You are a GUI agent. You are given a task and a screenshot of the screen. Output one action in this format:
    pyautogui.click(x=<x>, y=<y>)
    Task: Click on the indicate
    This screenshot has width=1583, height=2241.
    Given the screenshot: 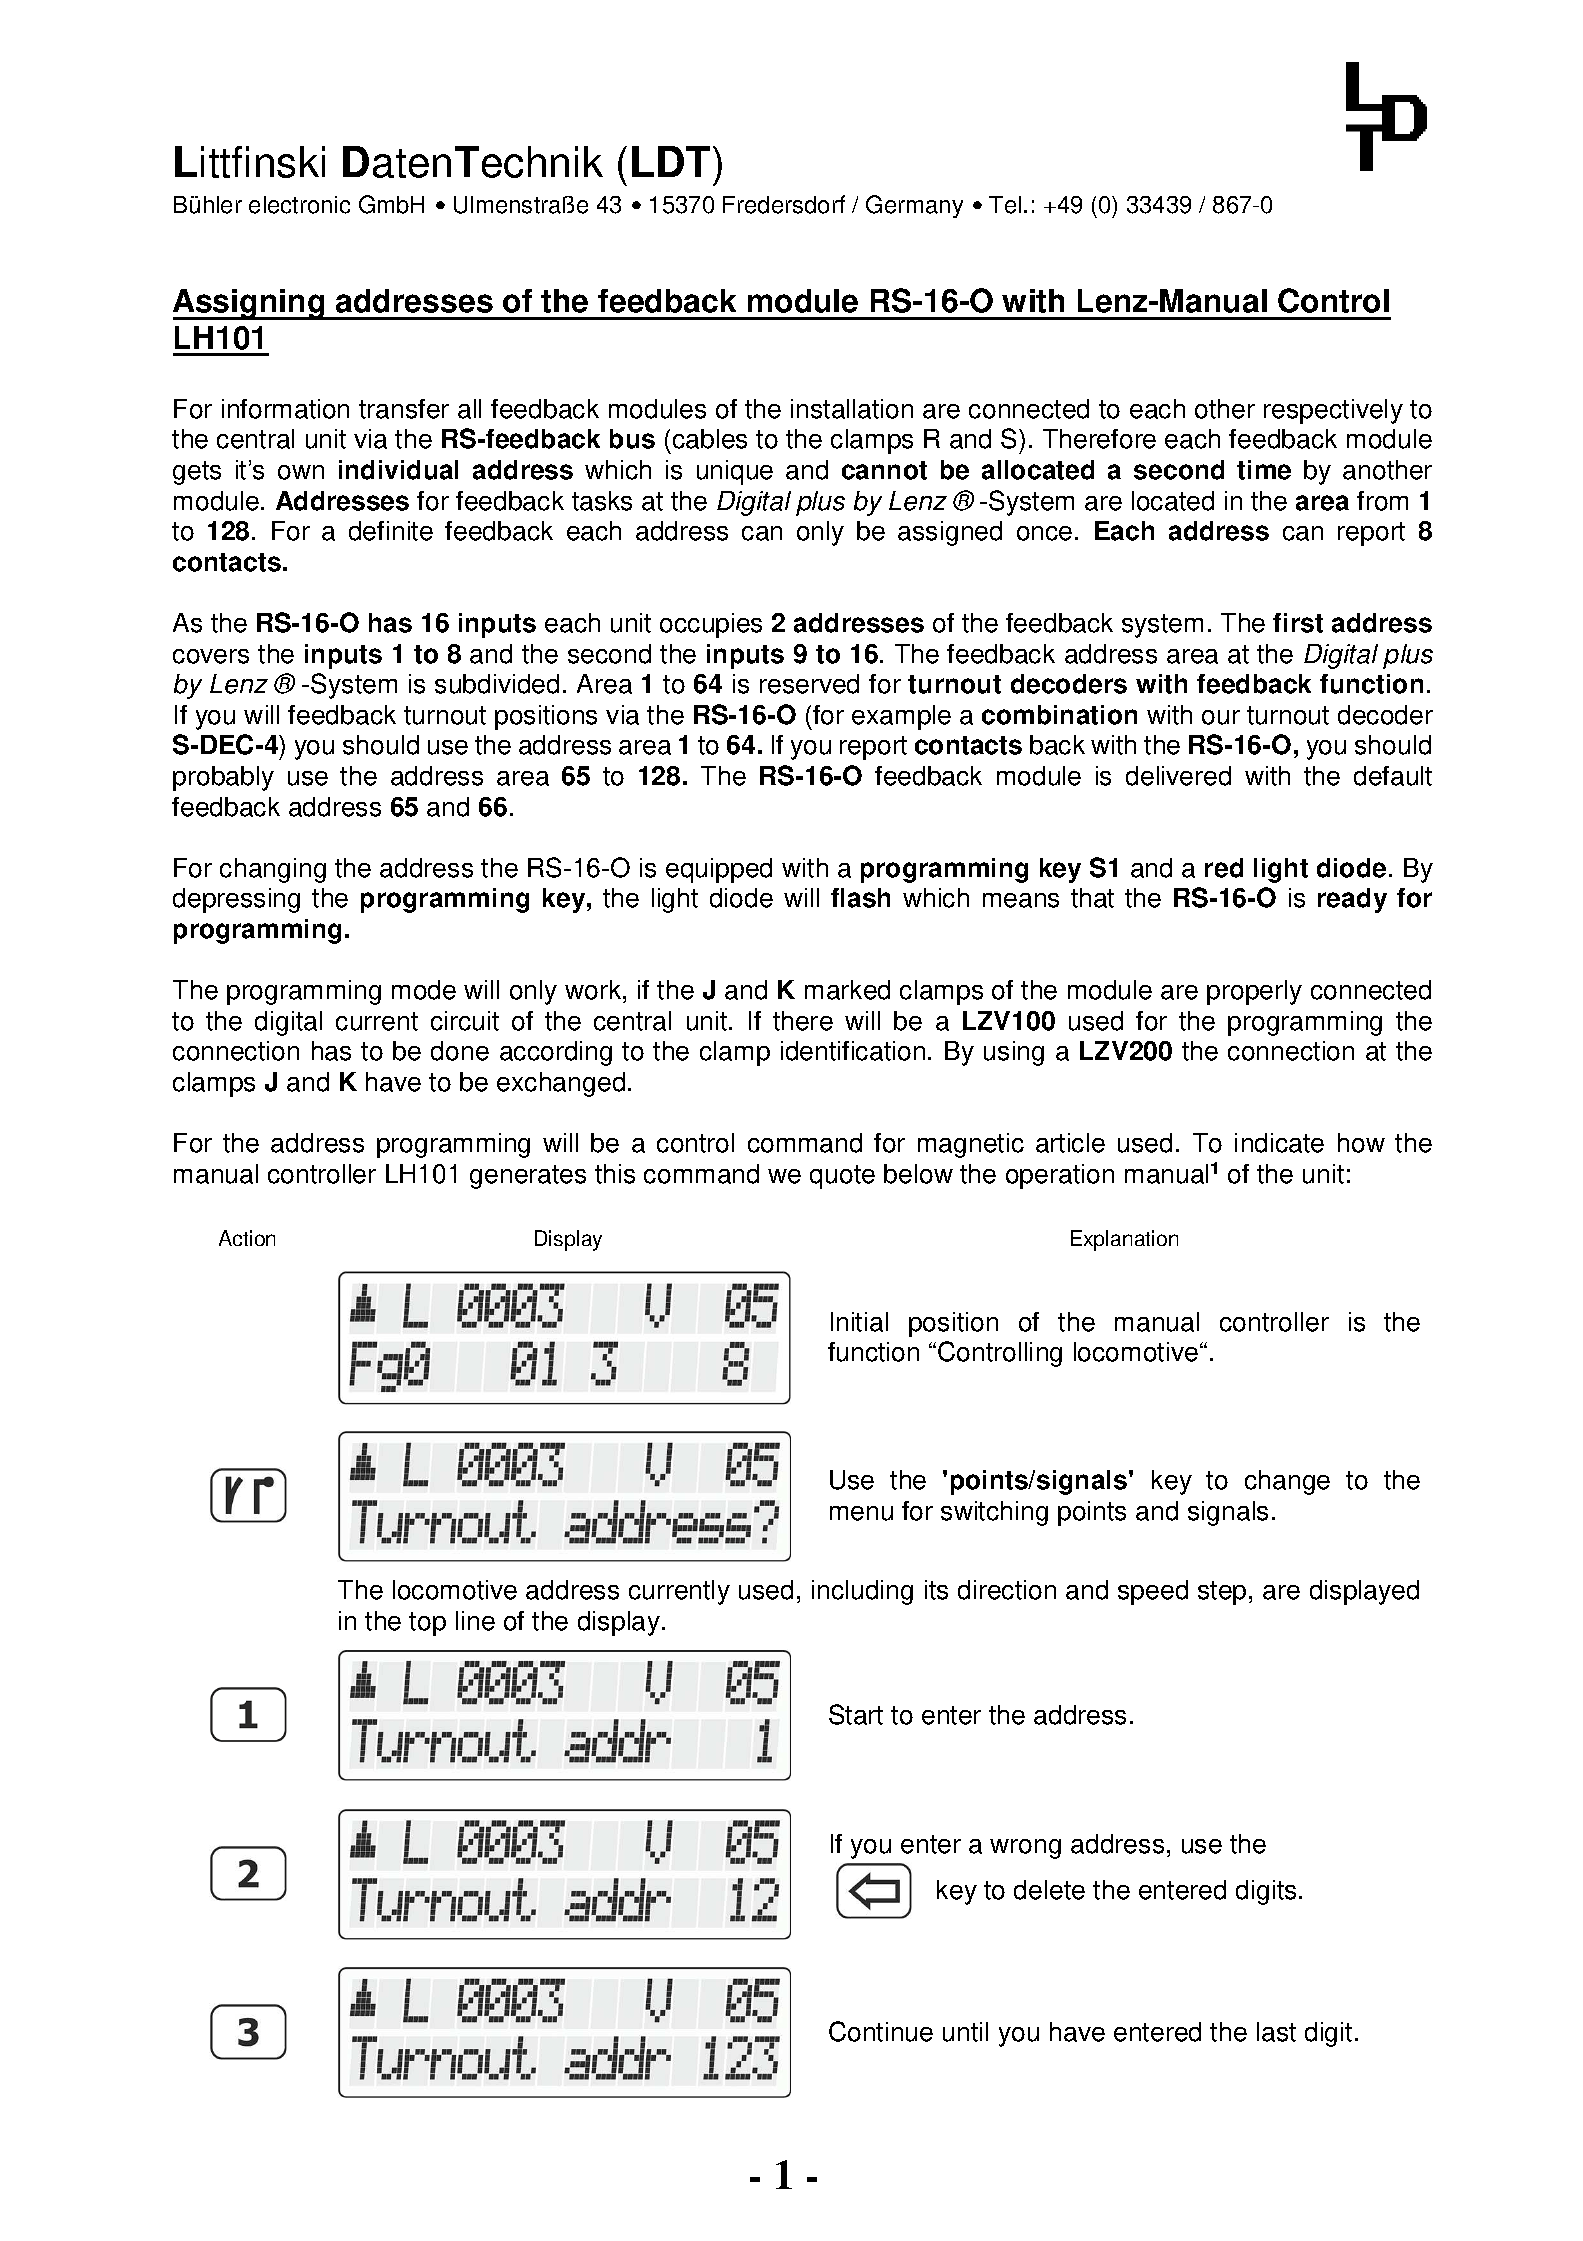 What is the action you would take?
    pyautogui.click(x=1279, y=1143)
